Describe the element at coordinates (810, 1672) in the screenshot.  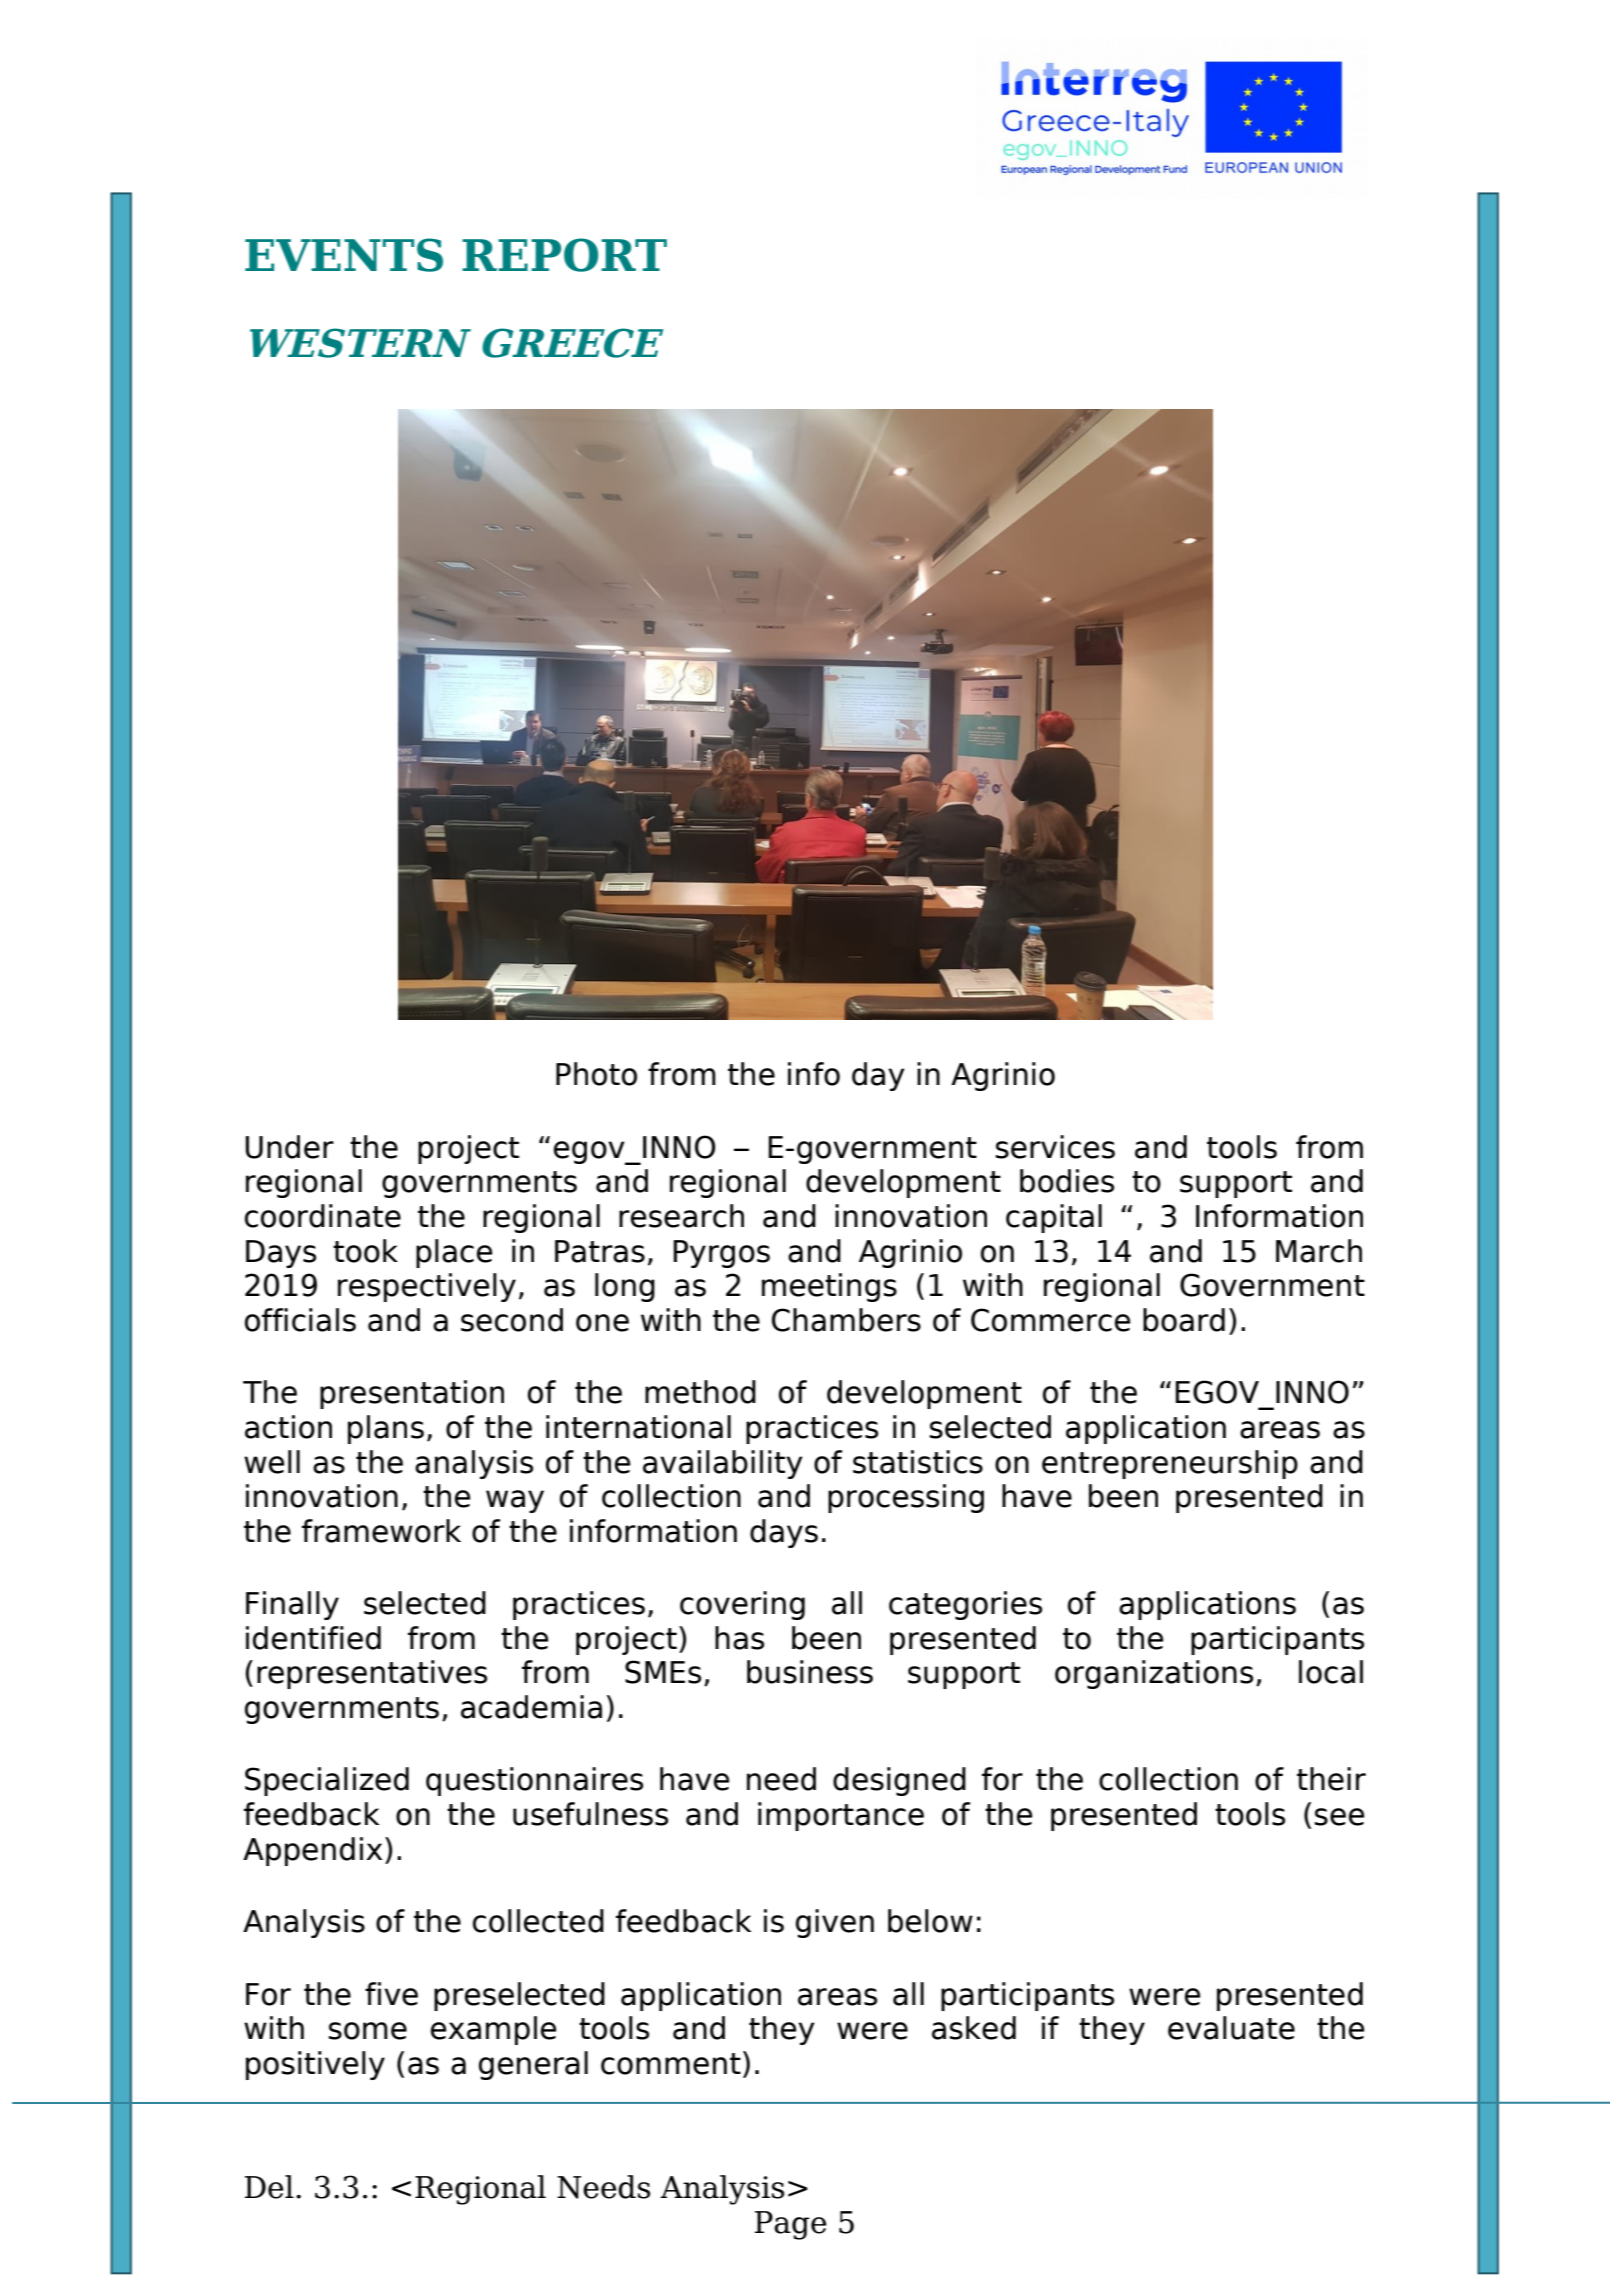
I see `business` at that location.
